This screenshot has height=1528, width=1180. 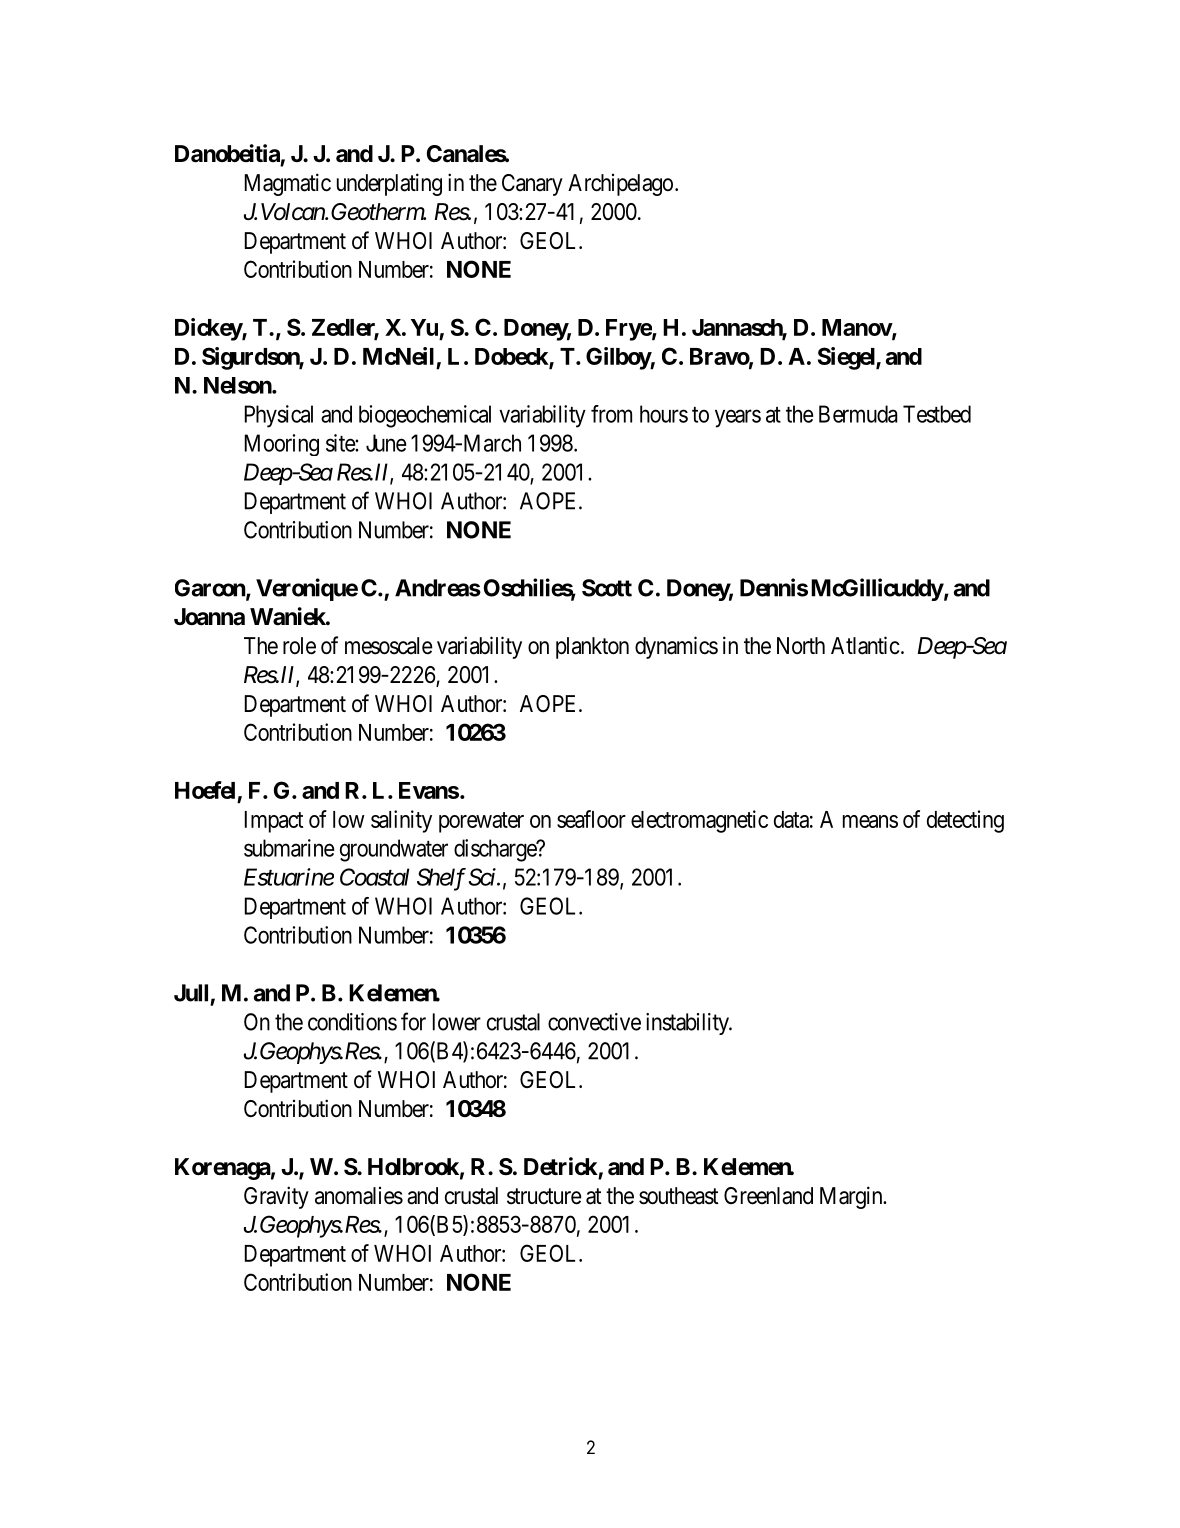 What do you see at coordinates (591, 819) in the screenshot?
I see `seafloor` at bounding box center [591, 819].
